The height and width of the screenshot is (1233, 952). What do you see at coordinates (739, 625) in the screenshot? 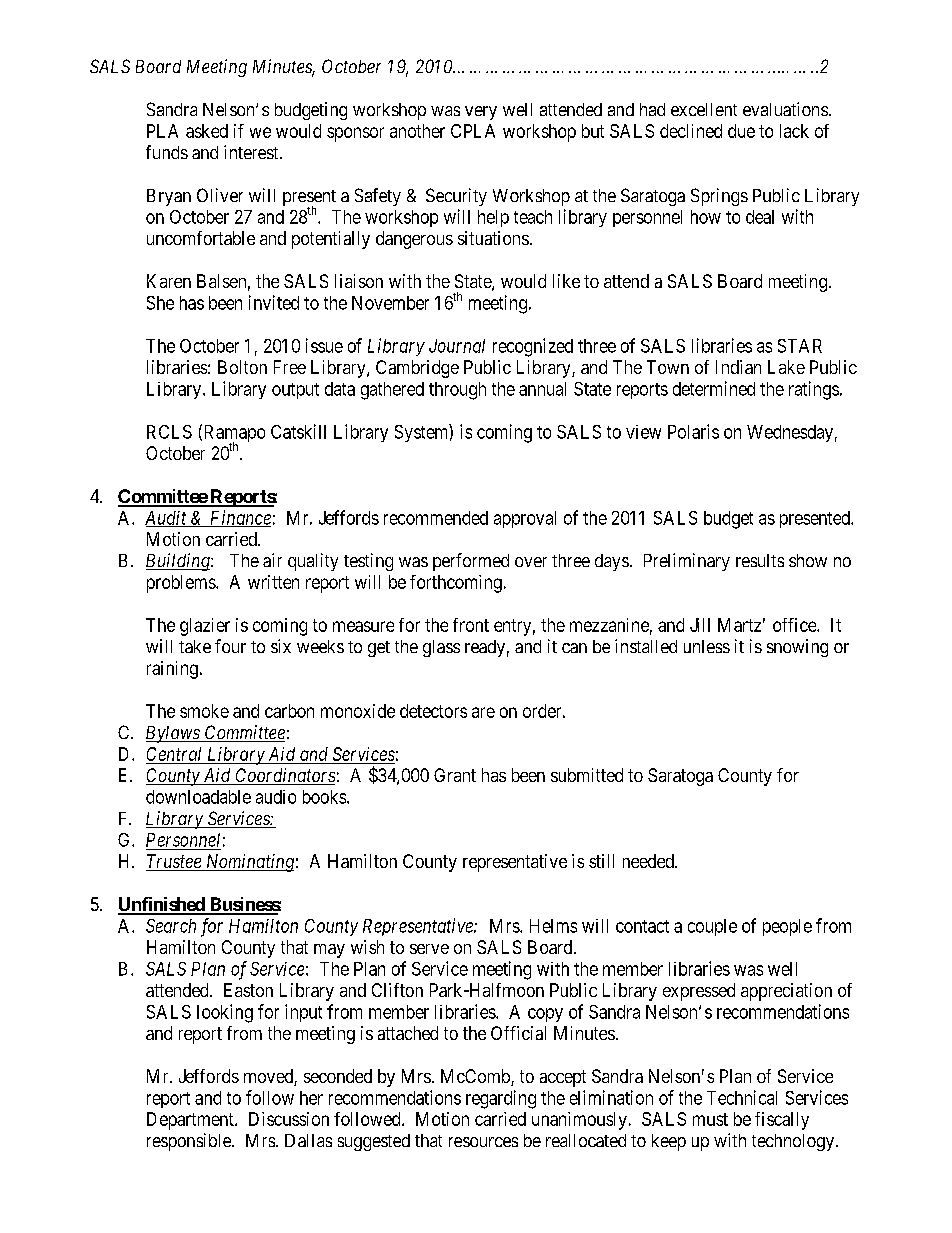
I see `Martz` at bounding box center [739, 625].
